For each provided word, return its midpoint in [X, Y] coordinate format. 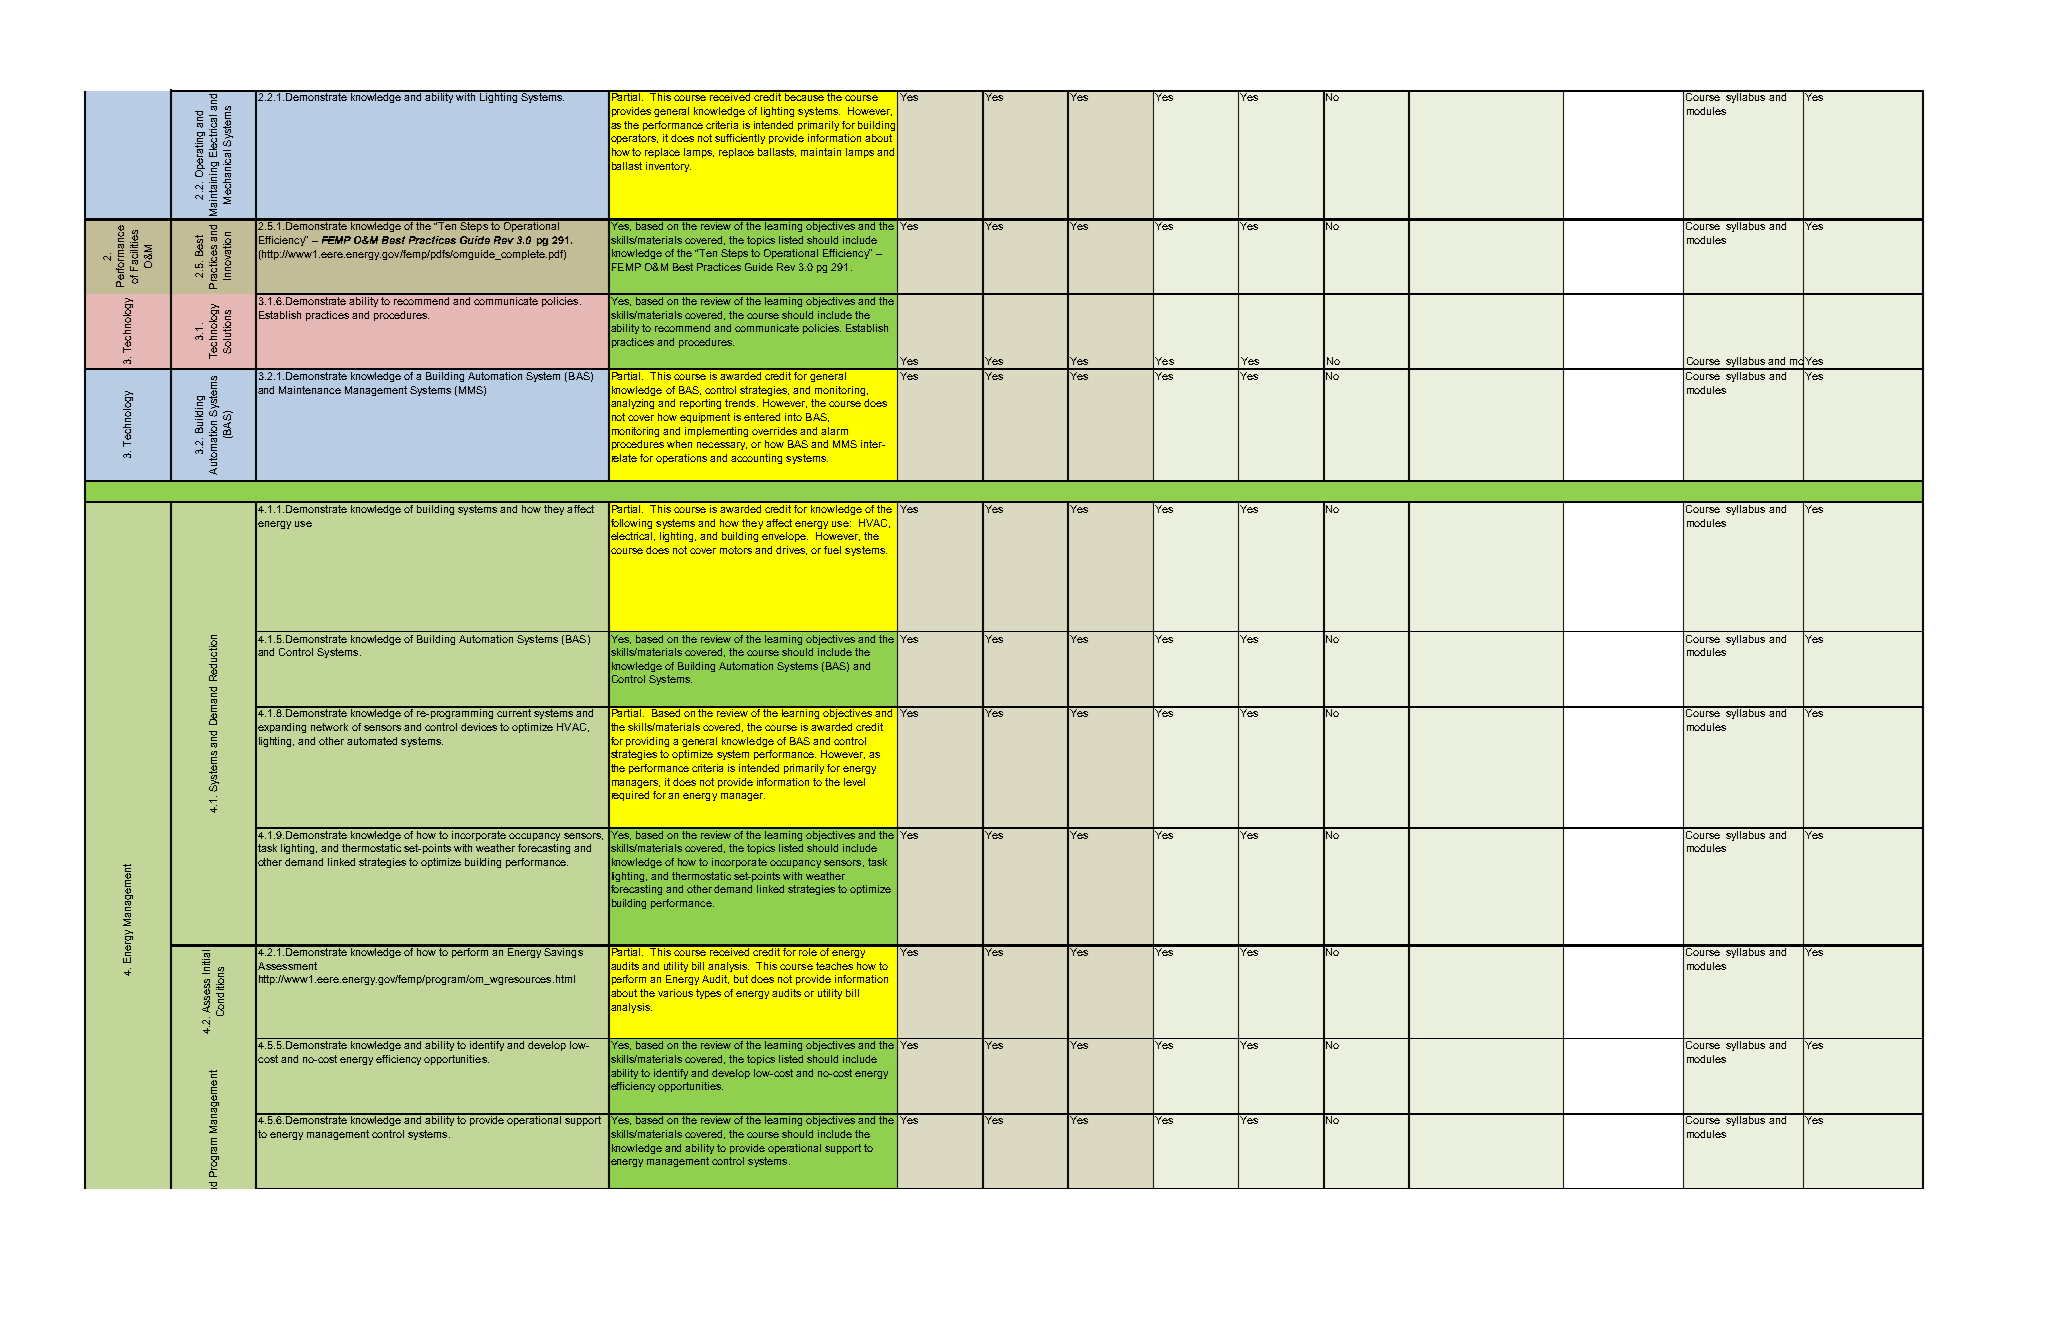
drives [791, 550]
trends [741, 403]
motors [736, 550]
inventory [668, 167]
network [329, 727]
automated [372, 741]
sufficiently [740, 139]
